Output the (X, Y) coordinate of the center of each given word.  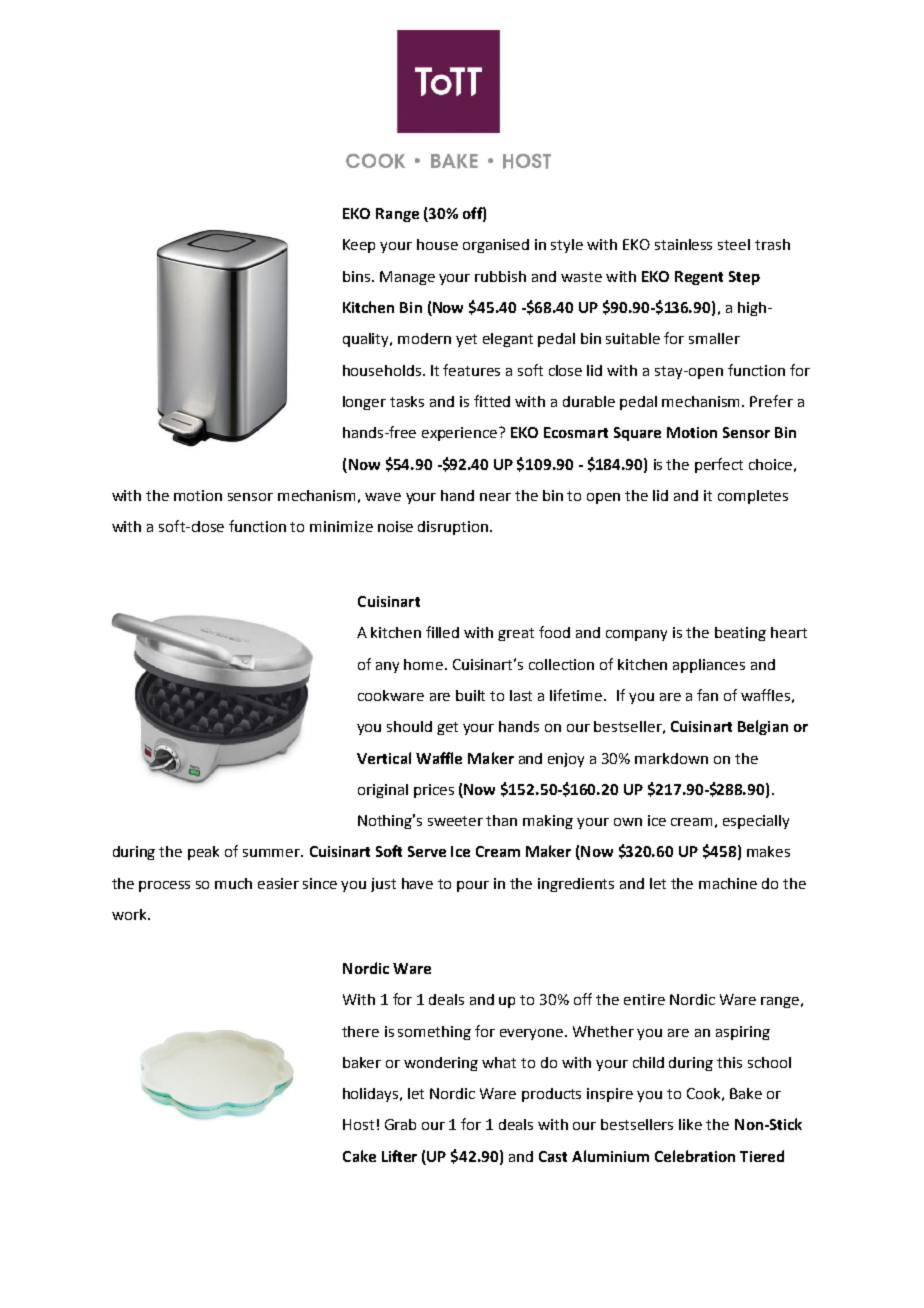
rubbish (500, 276)
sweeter (455, 821)
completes (753, 497)
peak (203, 853)
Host (358, 1124)
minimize (341, 526)
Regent (699, 278)
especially (756, 822)
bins (358, 276)
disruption (453, 528)
